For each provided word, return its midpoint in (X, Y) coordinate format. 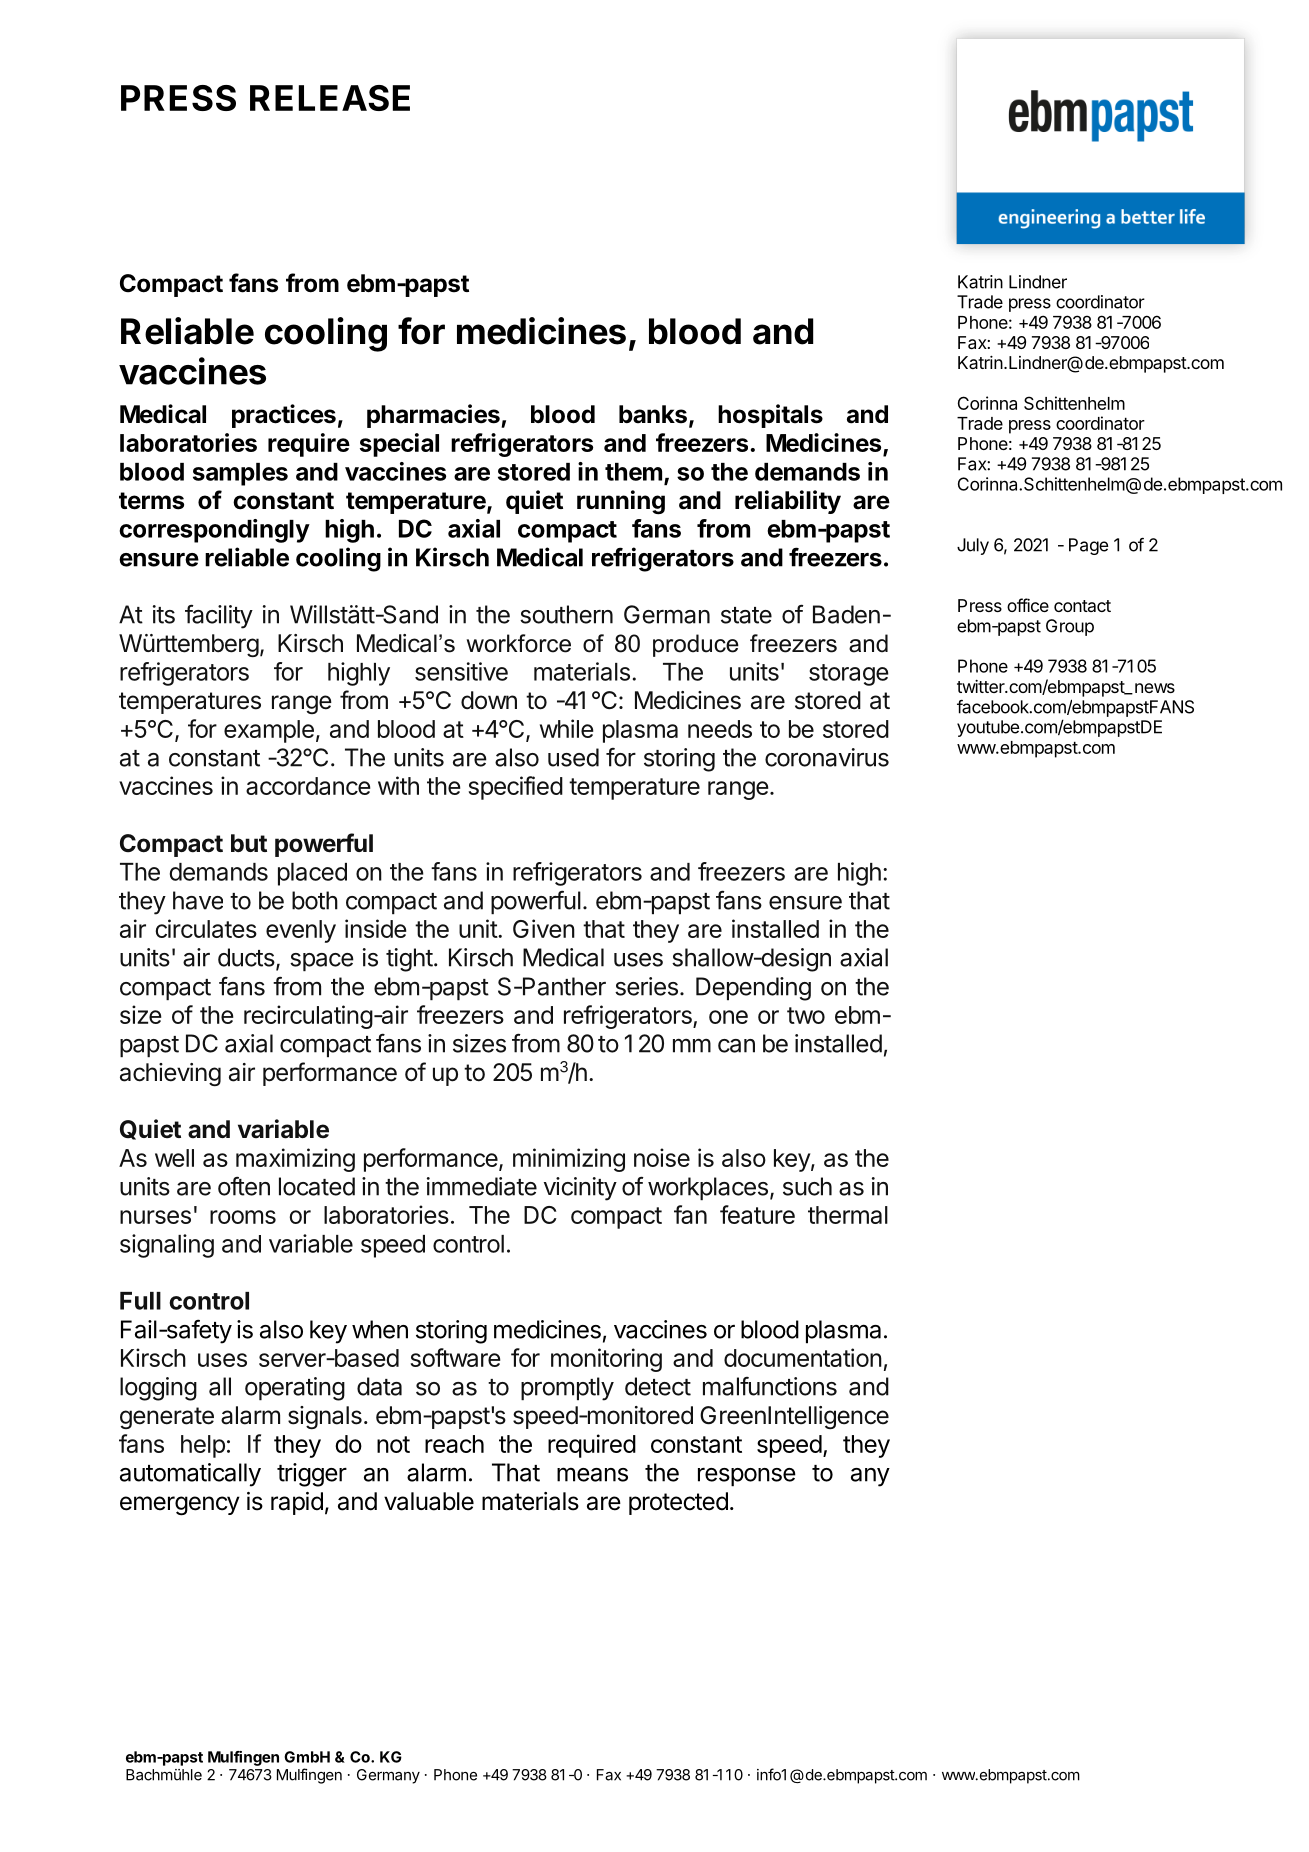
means (592, 1474)
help (203, 1446)
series (646, 986)
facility (219, 616)
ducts (246, 957)
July (973, 546)
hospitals (770, 416)
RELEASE (330, 98)
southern (566, 614)
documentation (803, 1357)
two (806, 1015)
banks (653, 414)
